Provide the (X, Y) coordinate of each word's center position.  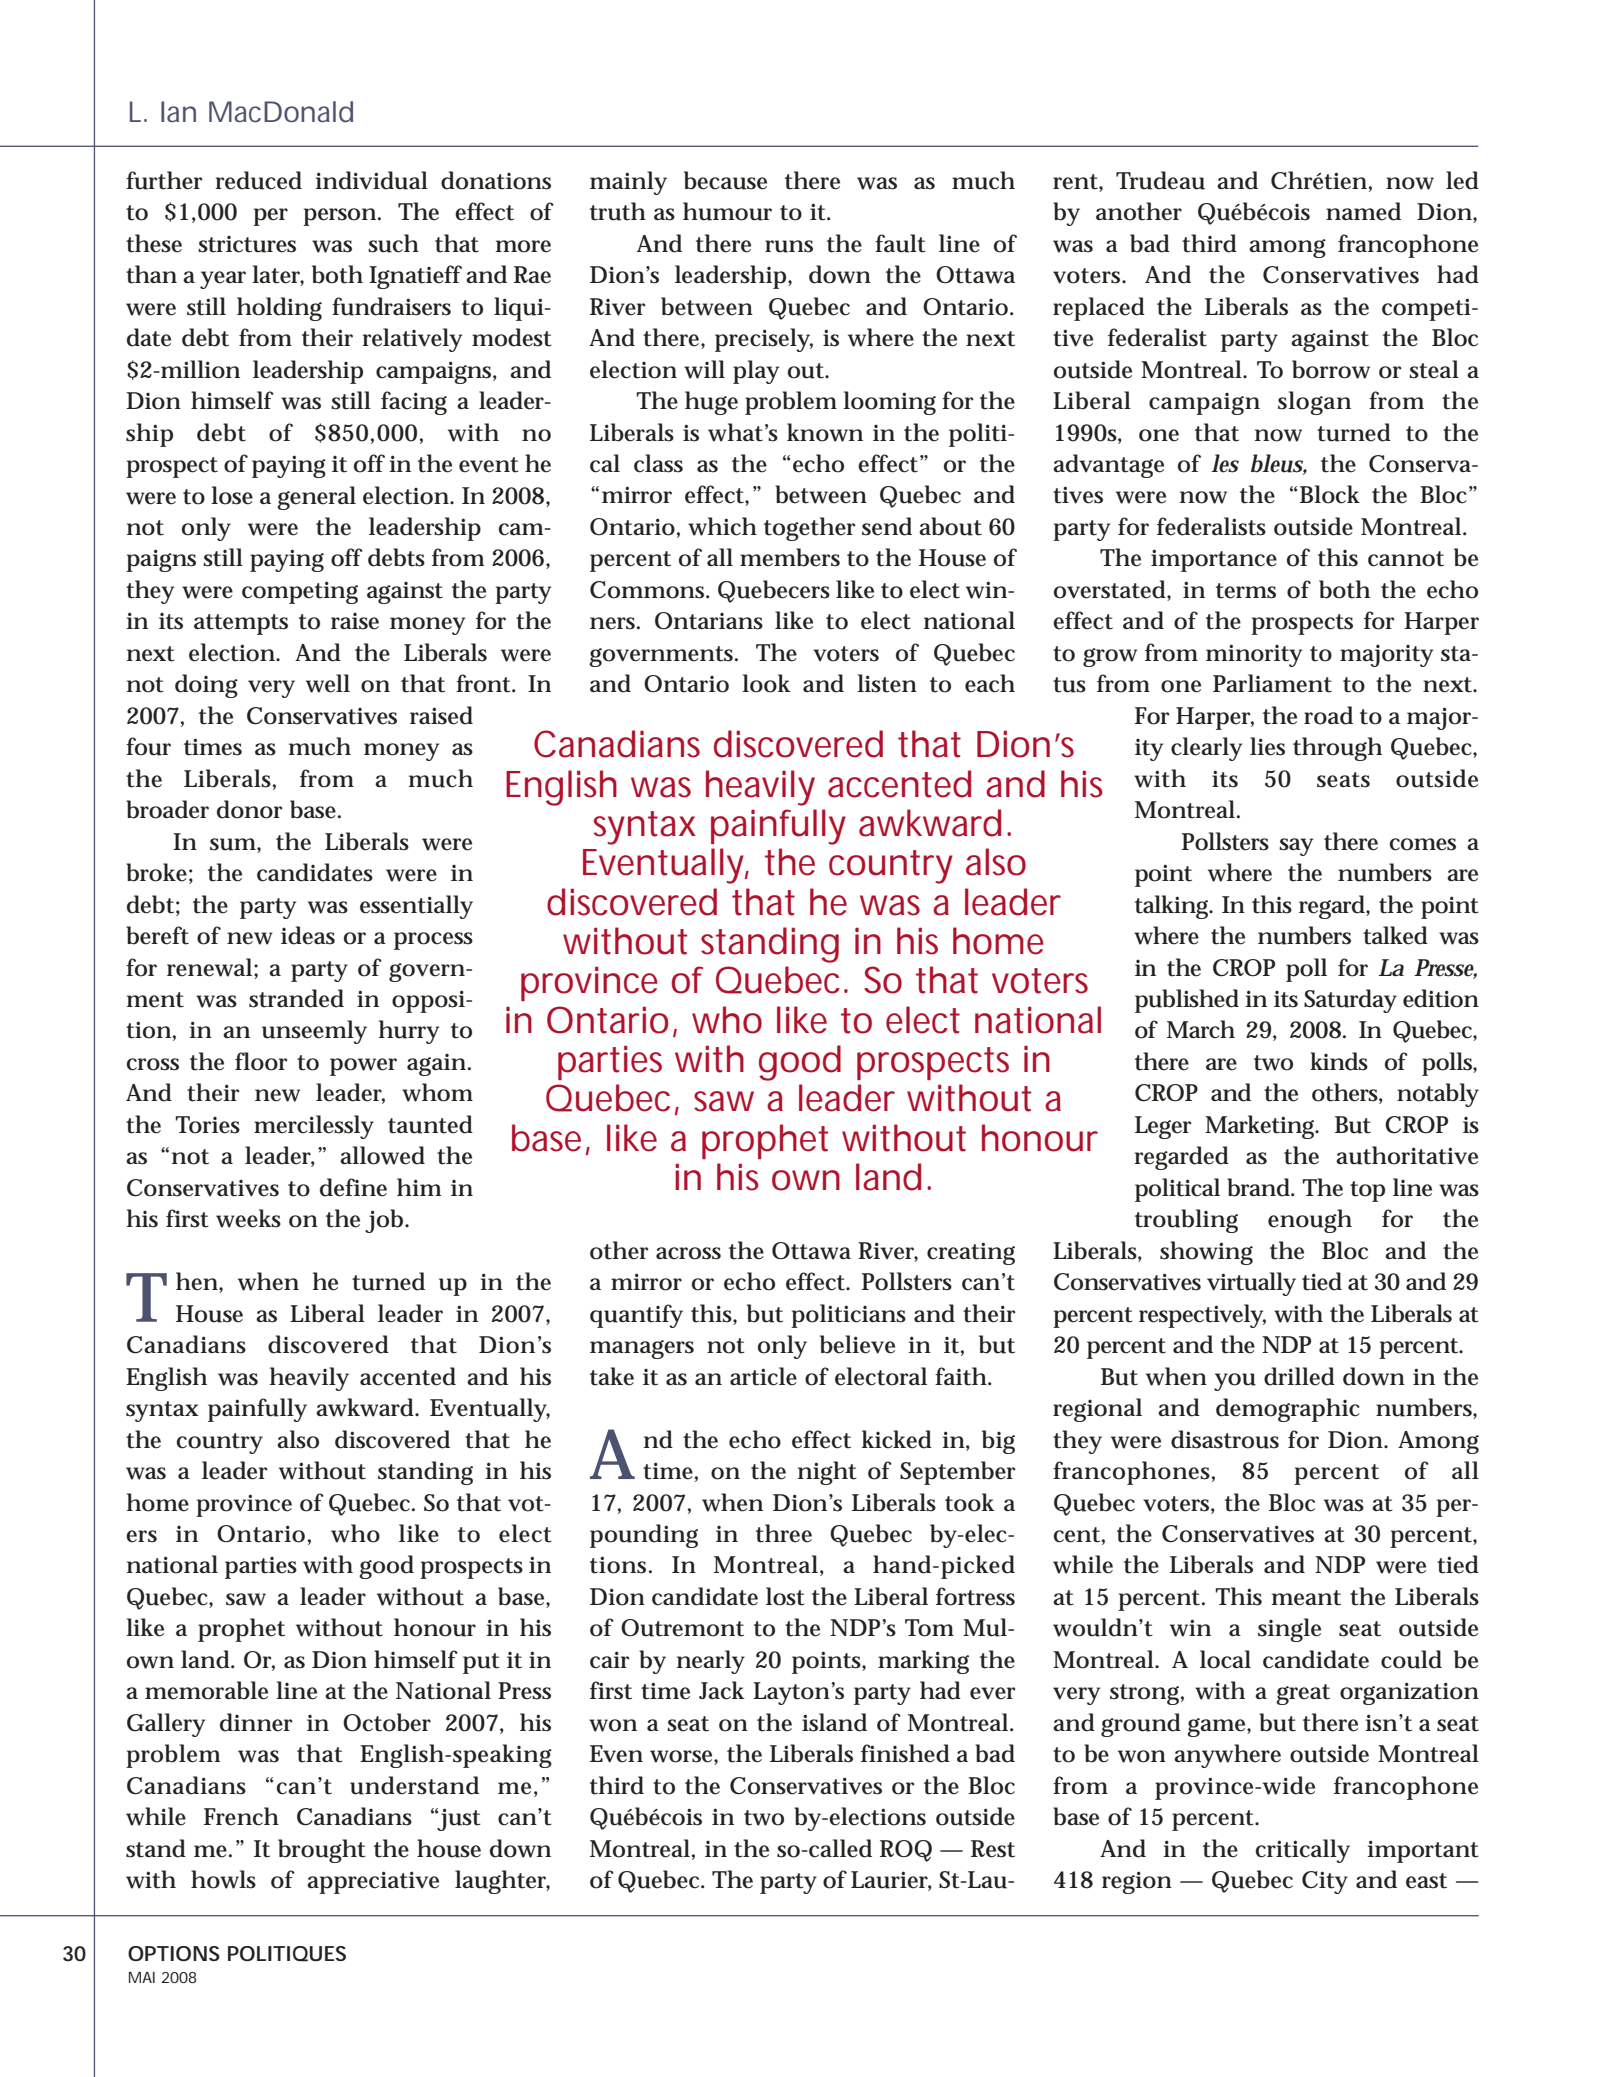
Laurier (891, 1881)
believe (857, 1344)
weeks (248, 1218)
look (766, 683)
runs (789, 246)
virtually (1251, 1284)
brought (322, 1851)
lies (1267, 746)
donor (250, 809)
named (1363, 211)
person (341, 217)
